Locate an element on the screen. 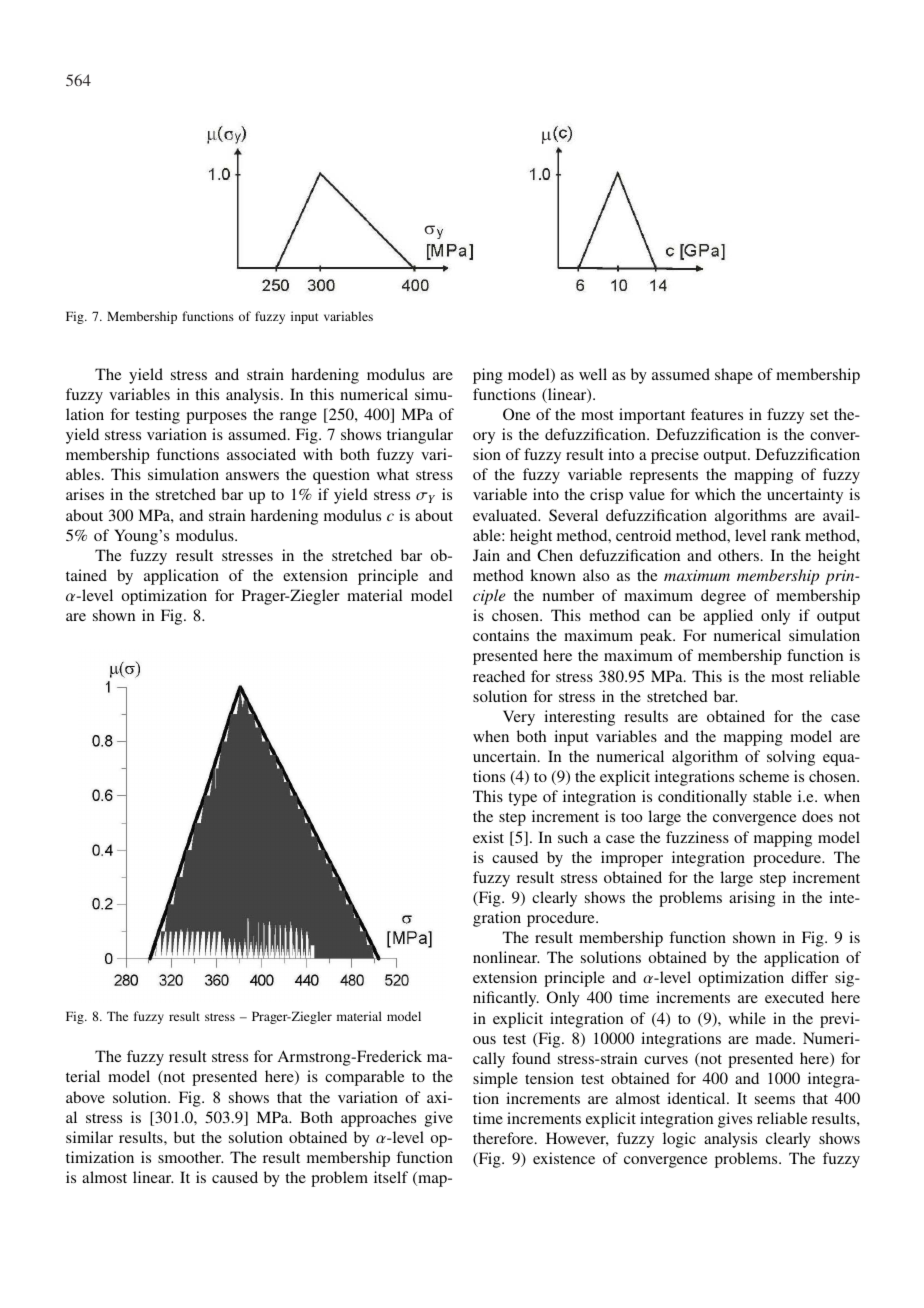 The width and height of the screenshot is (924, 1308). smoother is located at coordinates (191, 1157).
